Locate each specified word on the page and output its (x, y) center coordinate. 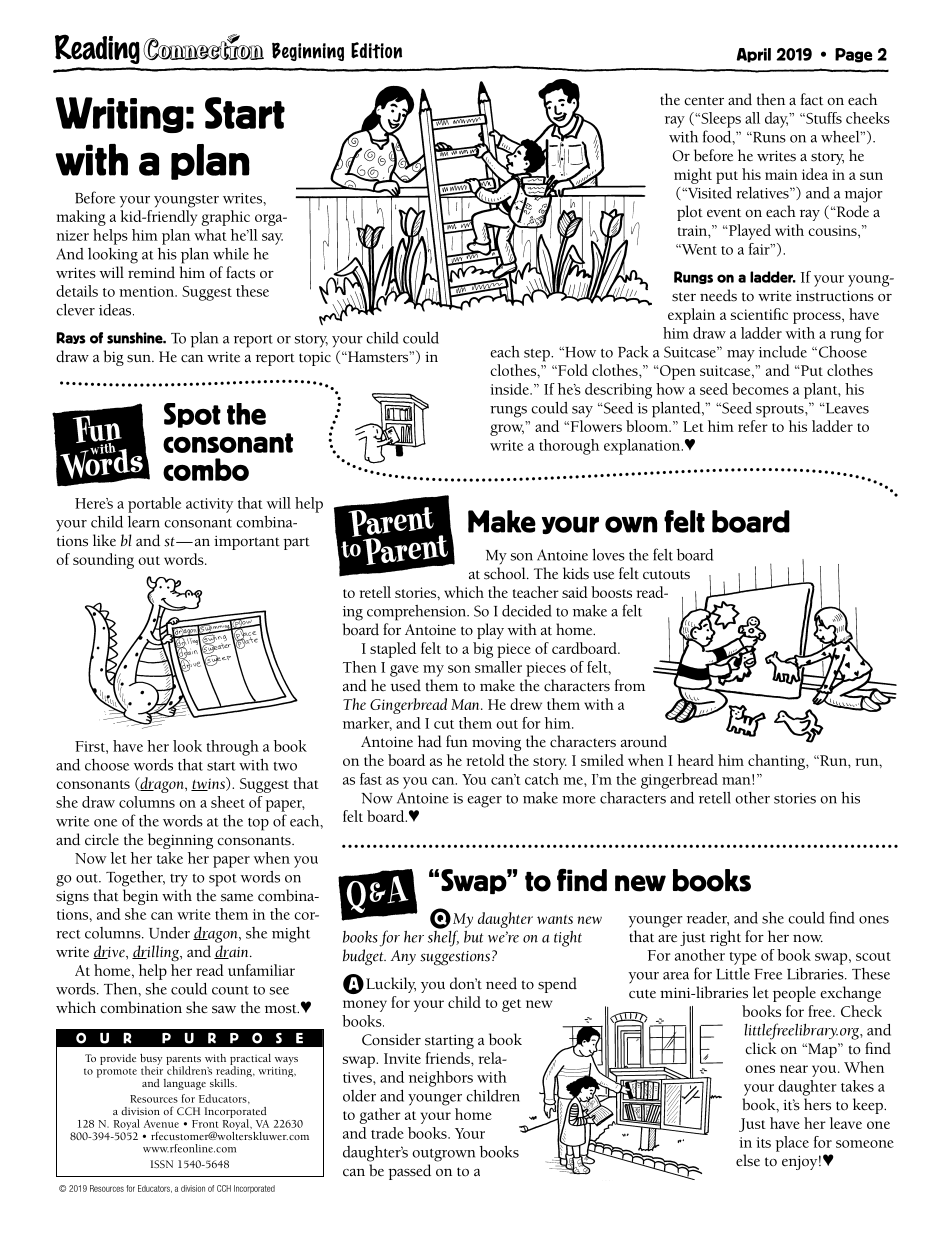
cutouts (666, 575)
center (704, 101)
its (763, 1142)
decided (527, 611)
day (777, 120)
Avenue (161, 1124)
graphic (226, 218)
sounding (103, 561)
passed (409, 1172)
